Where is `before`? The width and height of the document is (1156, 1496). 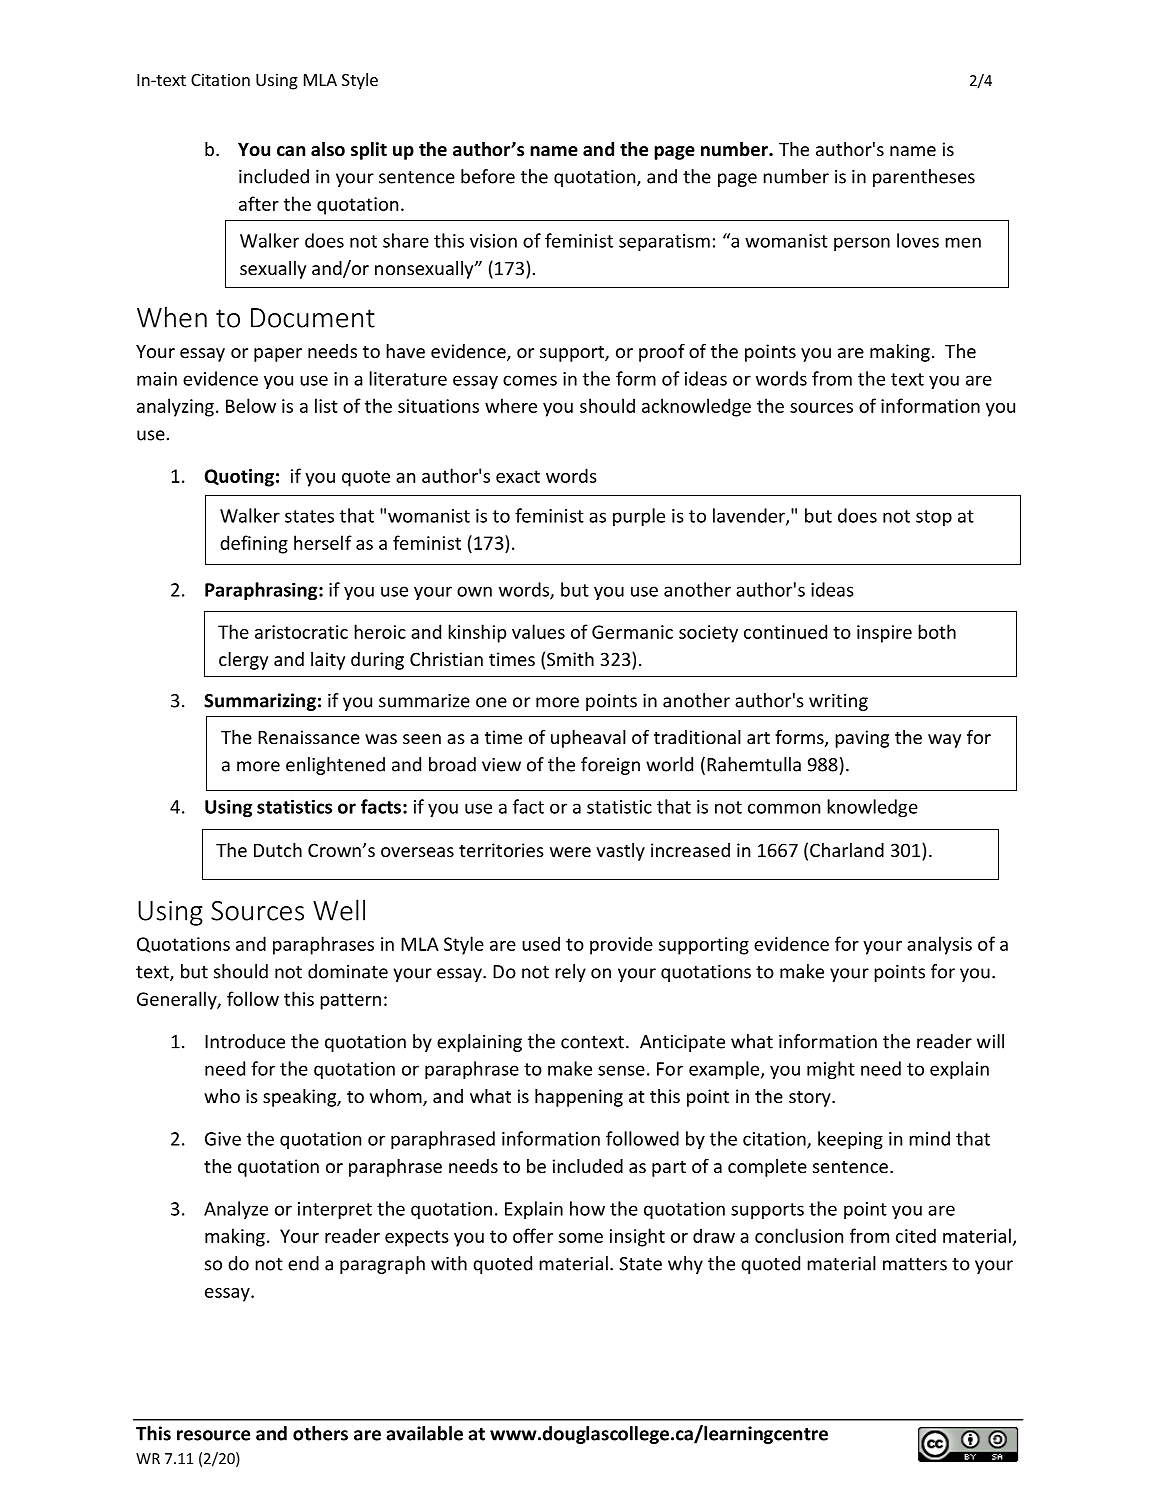
before is located at coordinates (488, 176).
